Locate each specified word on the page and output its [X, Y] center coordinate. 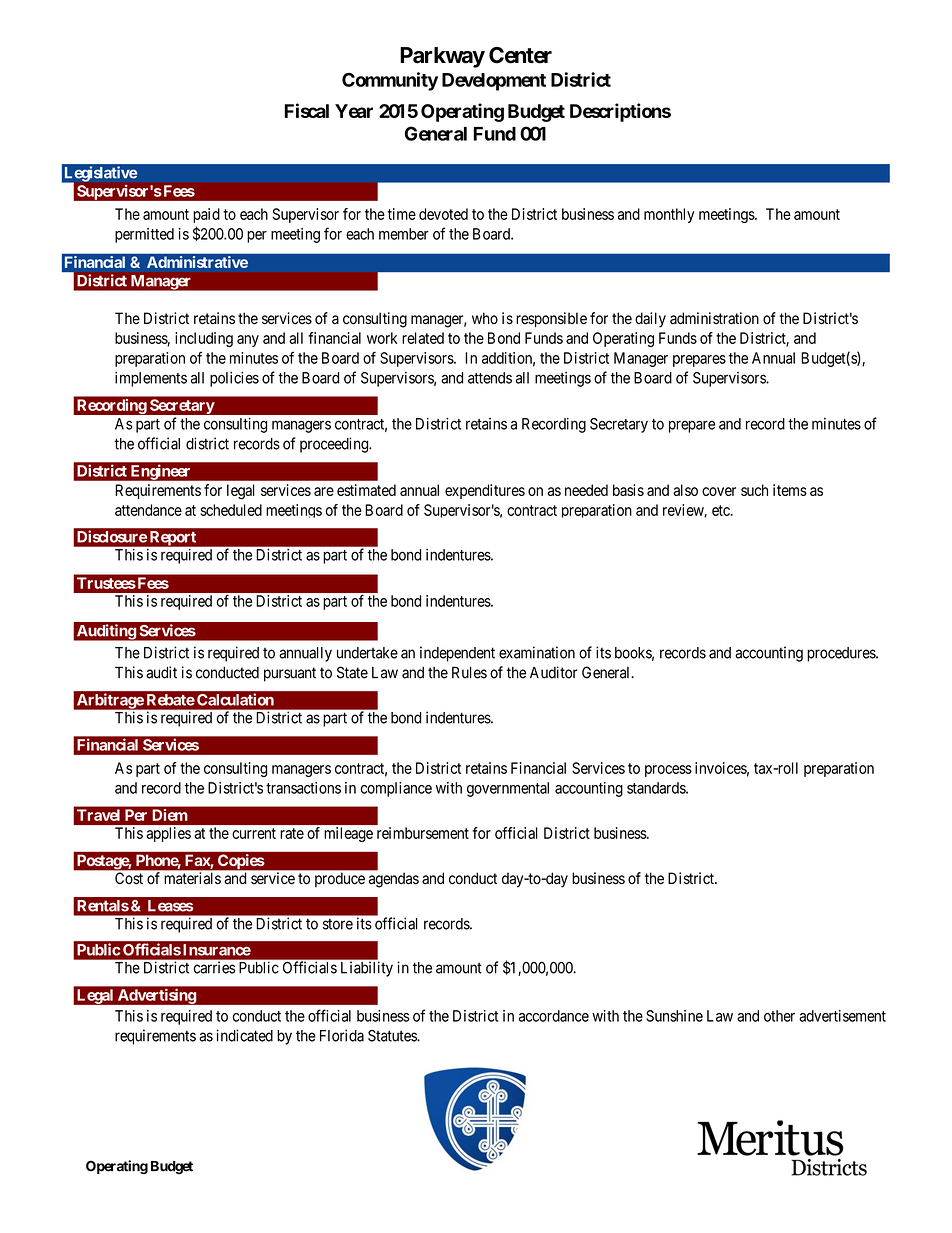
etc [722, 510]
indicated [244, 1035]
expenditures [485, 491]
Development [494, 82]
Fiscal [306, 110]
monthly [669, 215]
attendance [148, 510]
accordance [554, 1016]
